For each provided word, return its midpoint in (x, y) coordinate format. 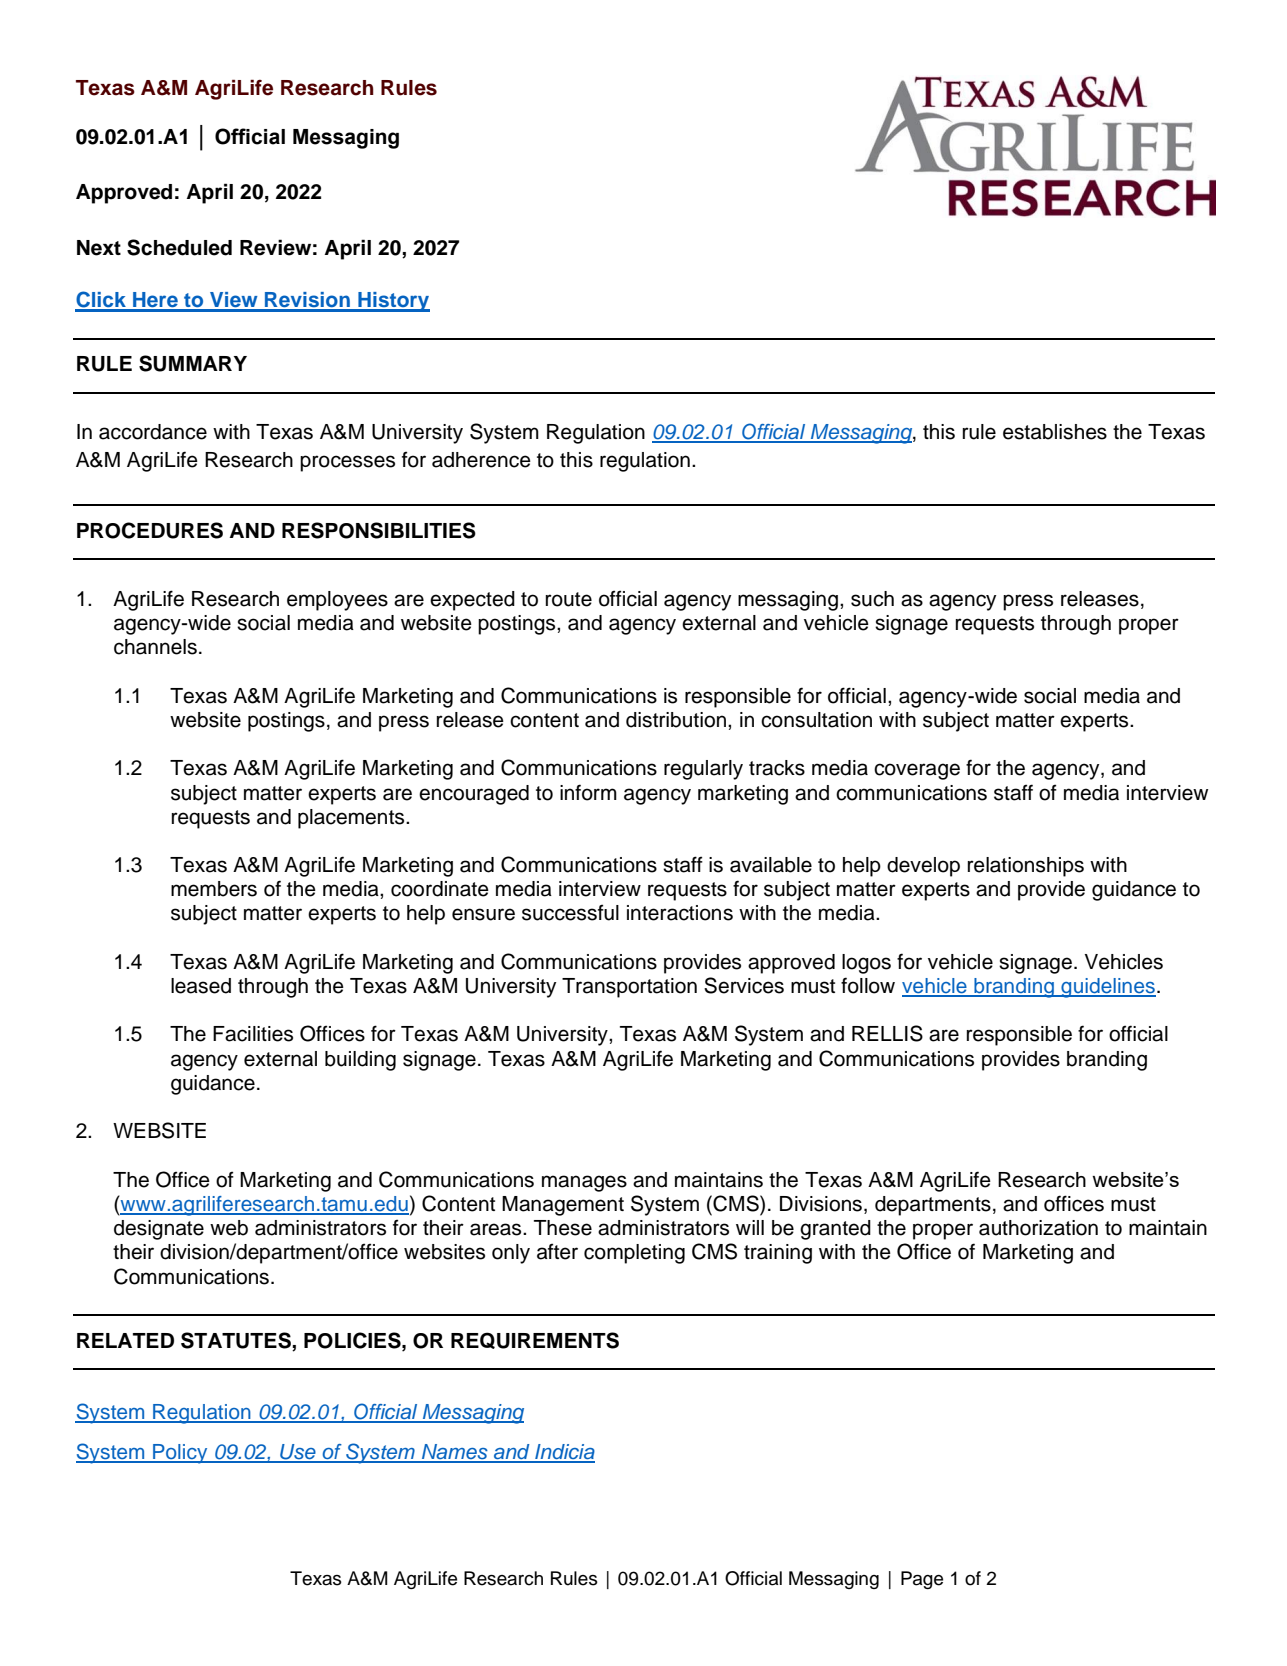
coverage (917, 771)
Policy (180, 1454)
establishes (1055, 432)
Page (922, 1580)
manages (584, 1183)
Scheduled (179, 247)
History (393, 302)
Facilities (253, 1034)
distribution (676, 720)
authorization (1038, 1228)
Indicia (564, 1453)
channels (155, 647)
